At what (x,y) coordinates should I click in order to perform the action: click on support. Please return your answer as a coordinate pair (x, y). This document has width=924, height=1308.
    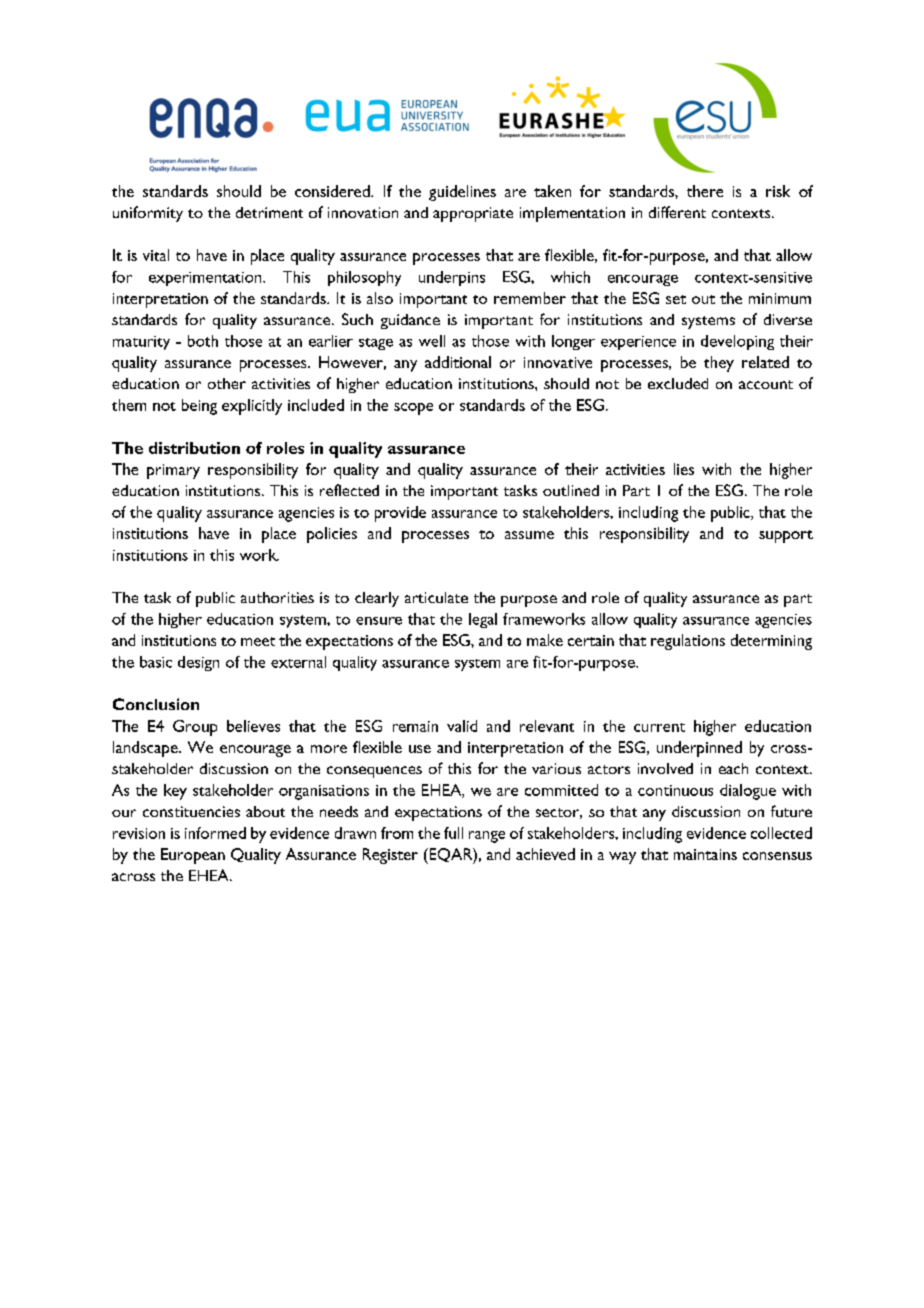
    Looking at the image, I should click on (786, 536).
